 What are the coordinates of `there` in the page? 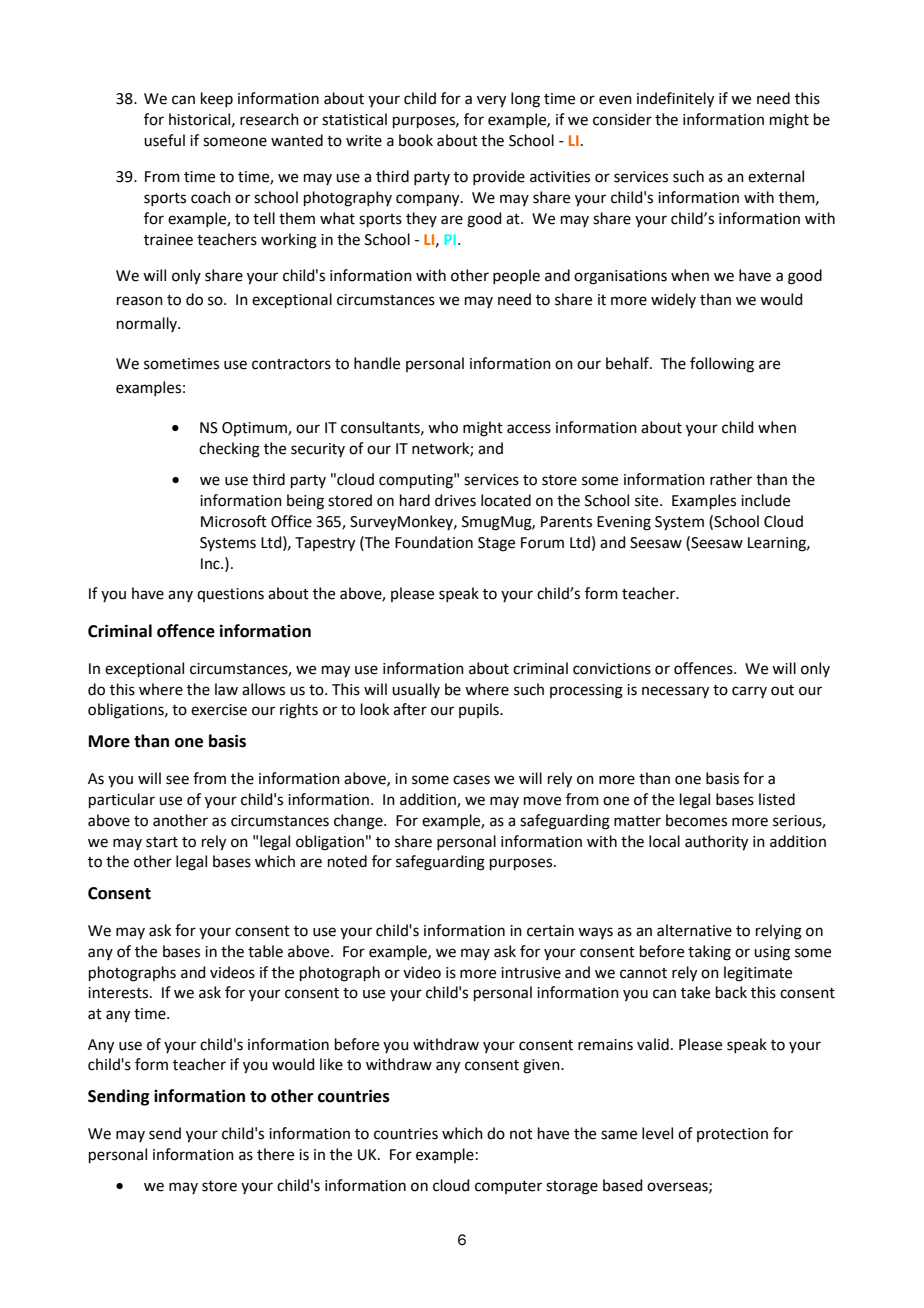 It's located at (275, 1154).
